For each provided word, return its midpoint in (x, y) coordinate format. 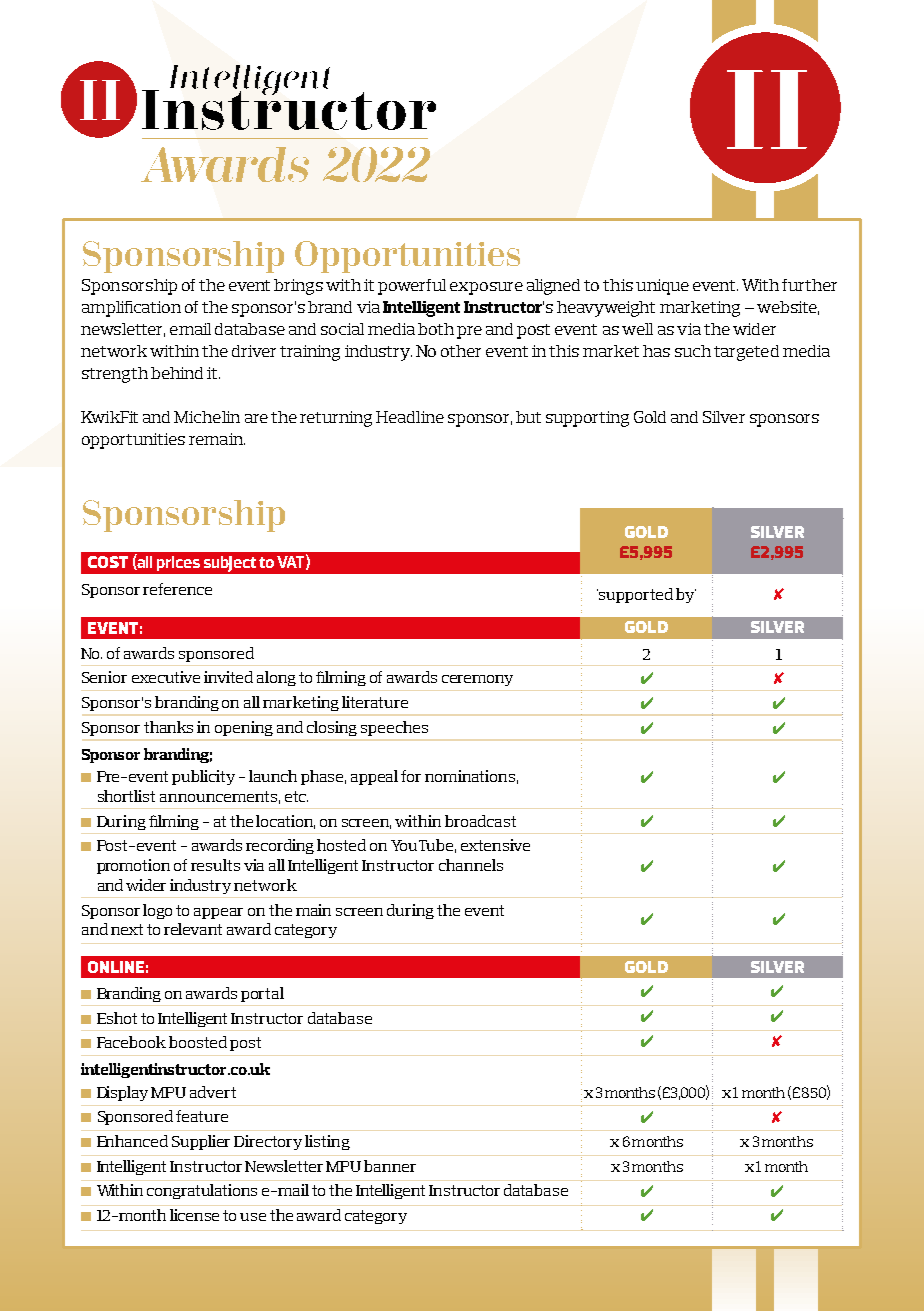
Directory (268, 1142)
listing (327, 1142)
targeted (746, 353)
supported (635, 595)
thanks (168, 727)
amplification (131, 309)
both (436, 329)
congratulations (202, 1191)
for (411, 776)
